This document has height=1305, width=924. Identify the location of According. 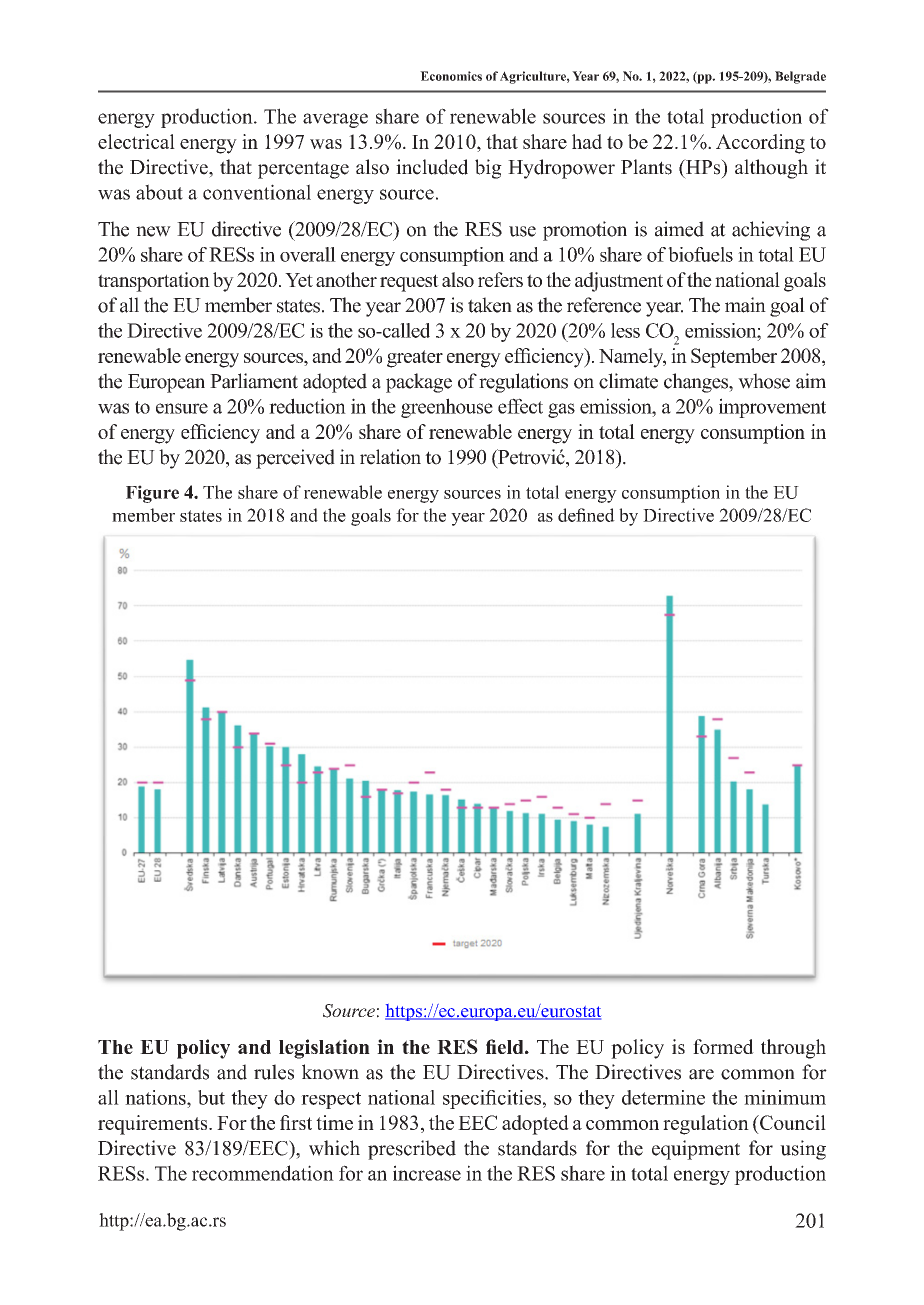
(760, 144).
